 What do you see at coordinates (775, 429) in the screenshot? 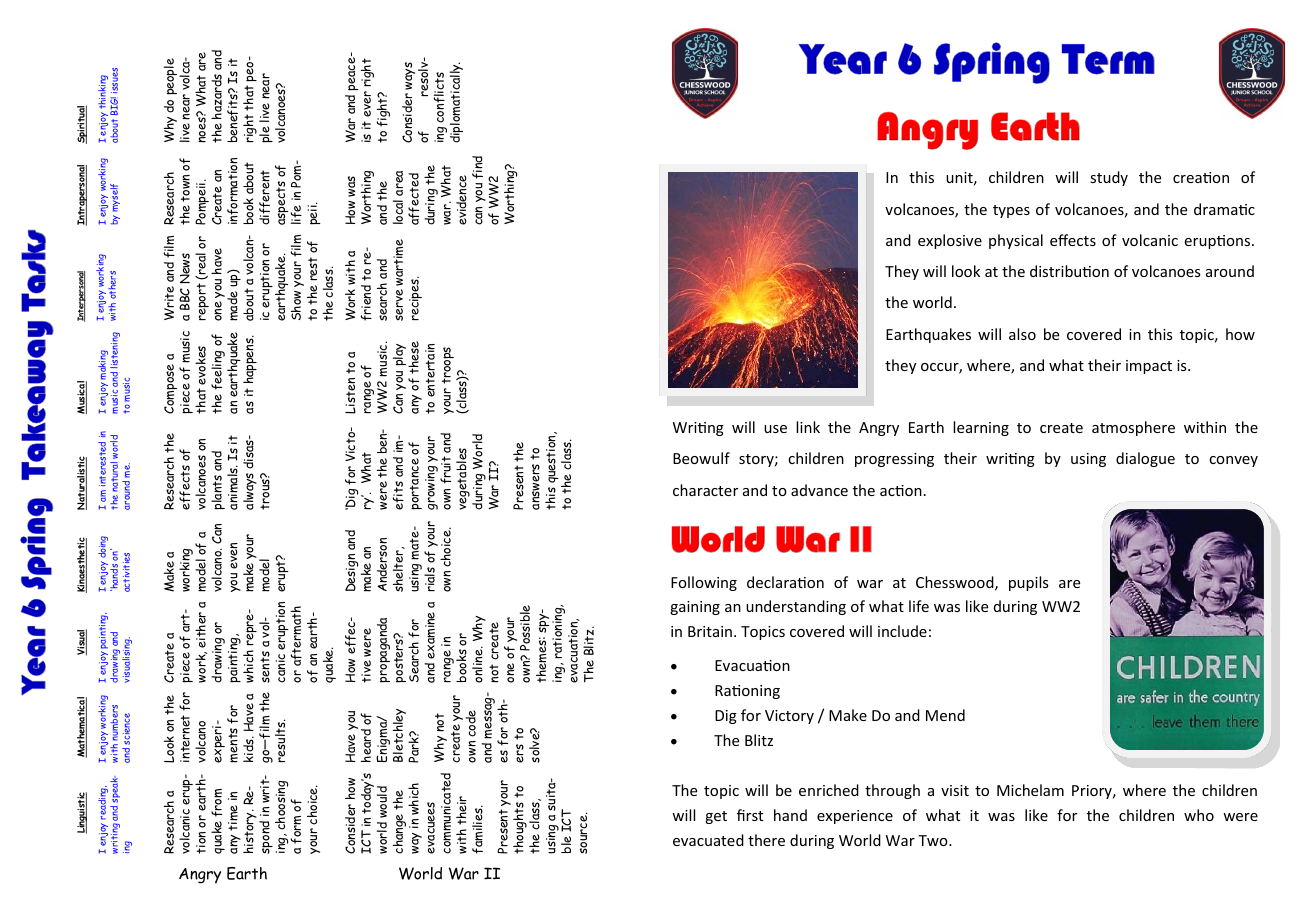
I see `use` at bounding box center [775, 429].
